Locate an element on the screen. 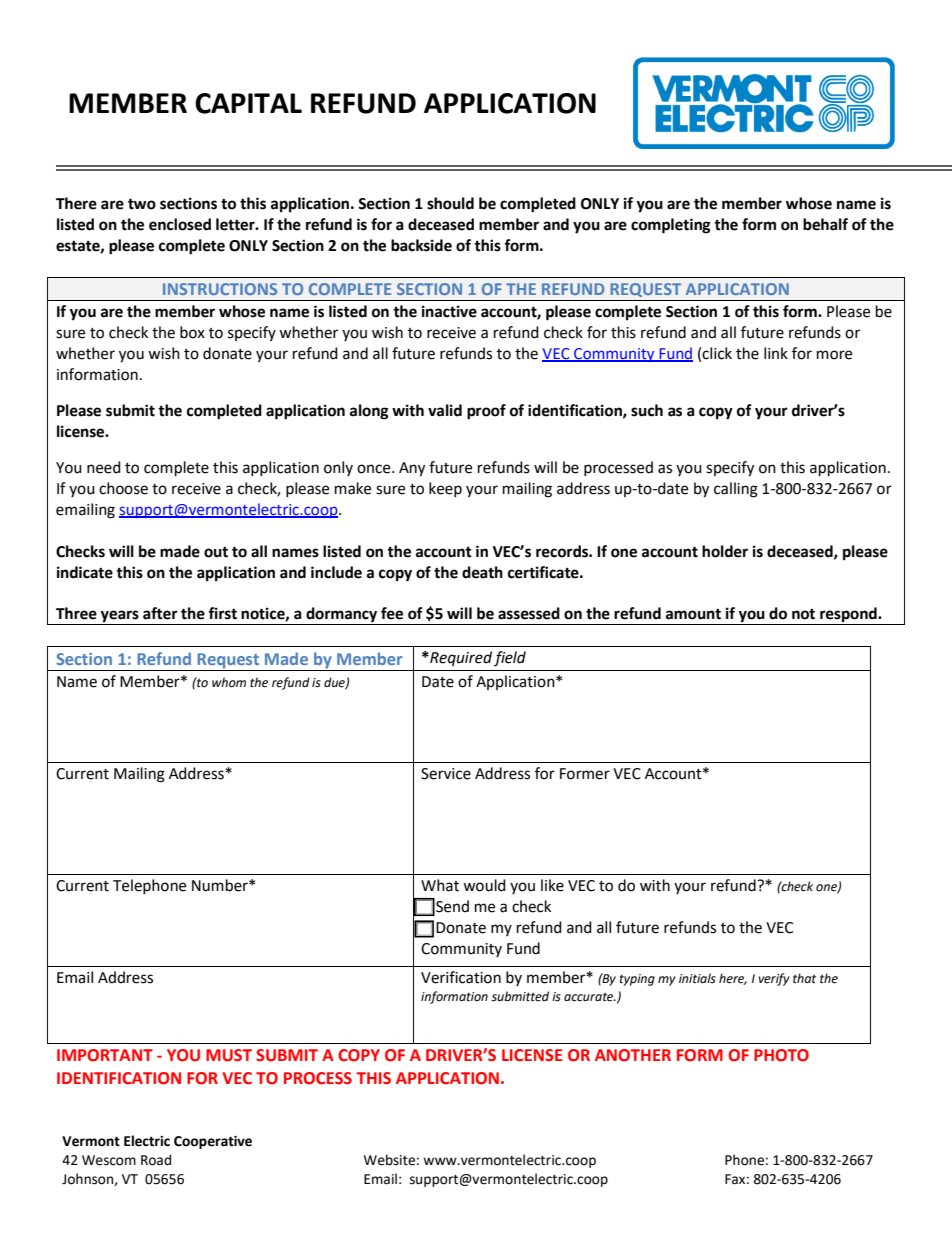  Website is located at coordinates (389, 1160).
